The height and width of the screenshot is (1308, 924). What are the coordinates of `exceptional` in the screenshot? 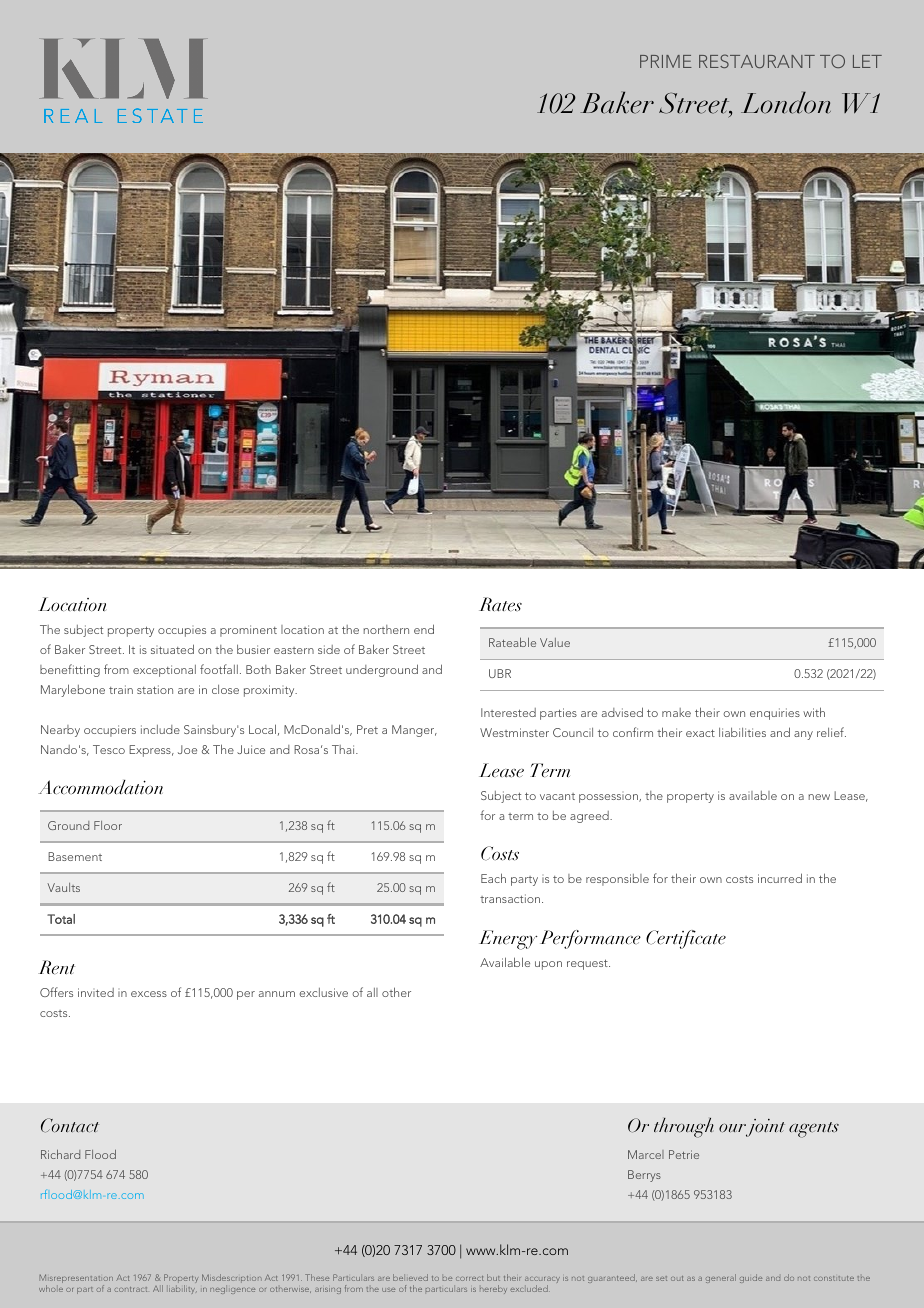 It's located at (164, 671).
